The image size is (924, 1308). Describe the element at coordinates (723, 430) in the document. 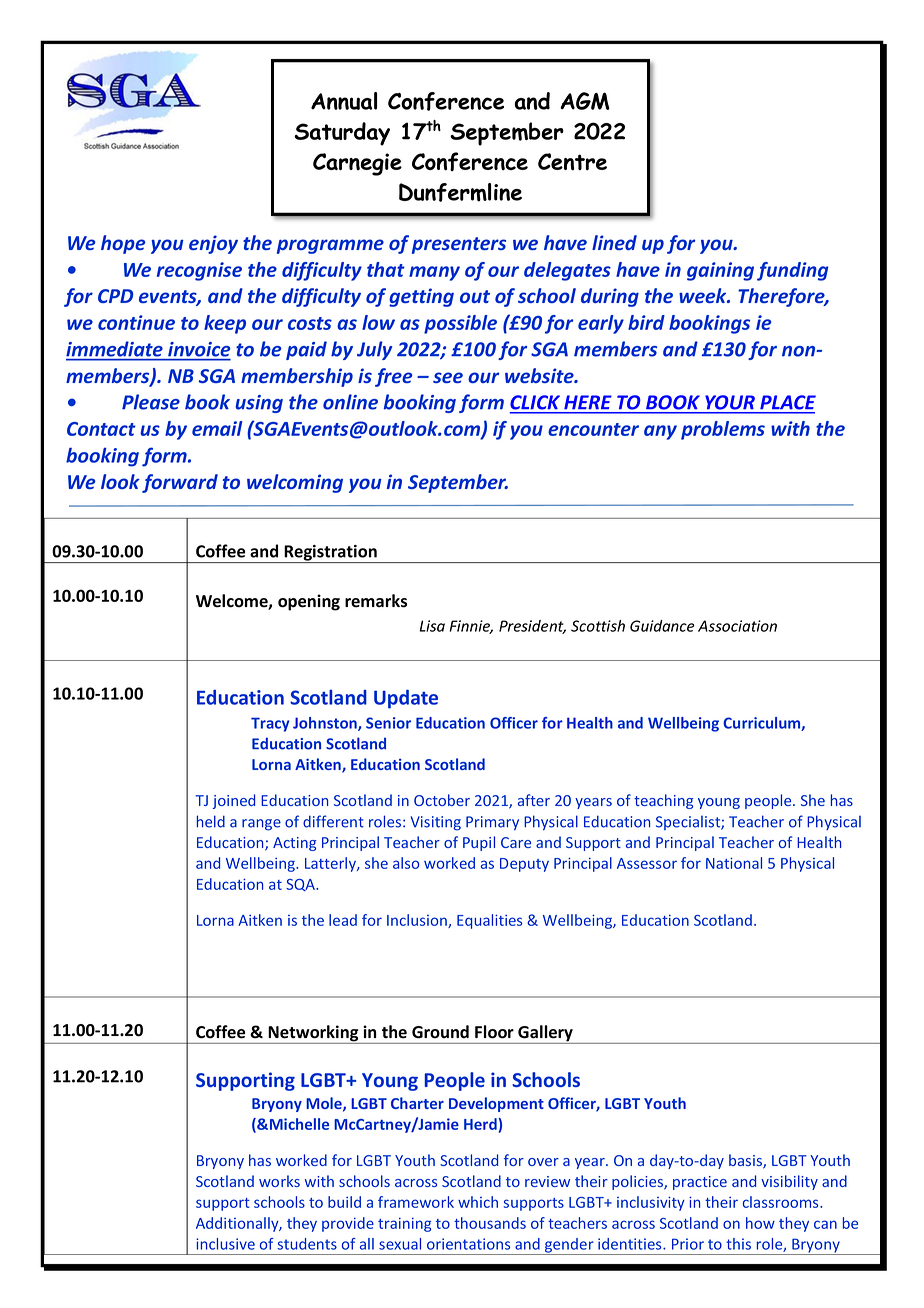

I see `problems` at that location.
